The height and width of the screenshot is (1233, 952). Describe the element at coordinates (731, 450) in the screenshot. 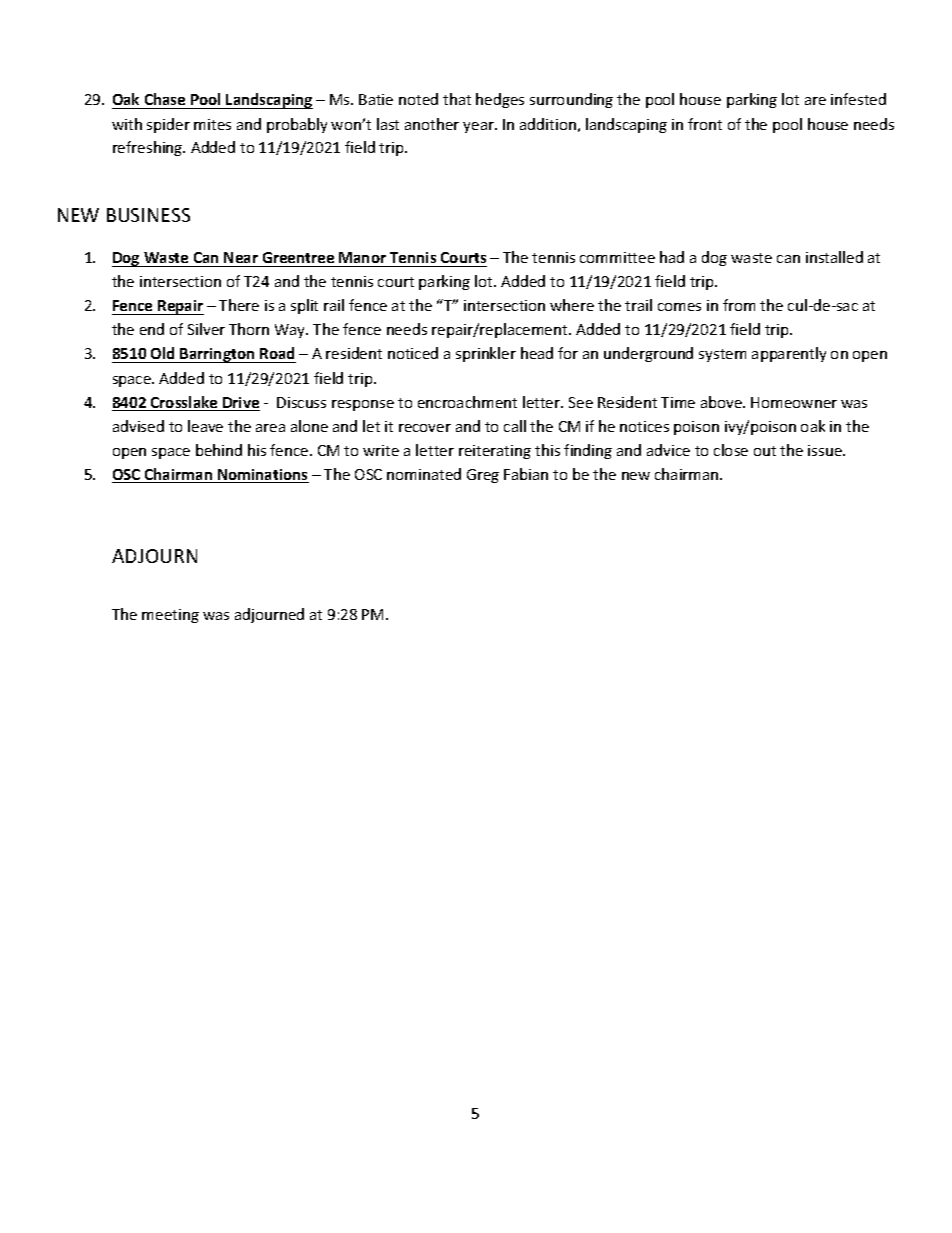

I see `close` at that location.
